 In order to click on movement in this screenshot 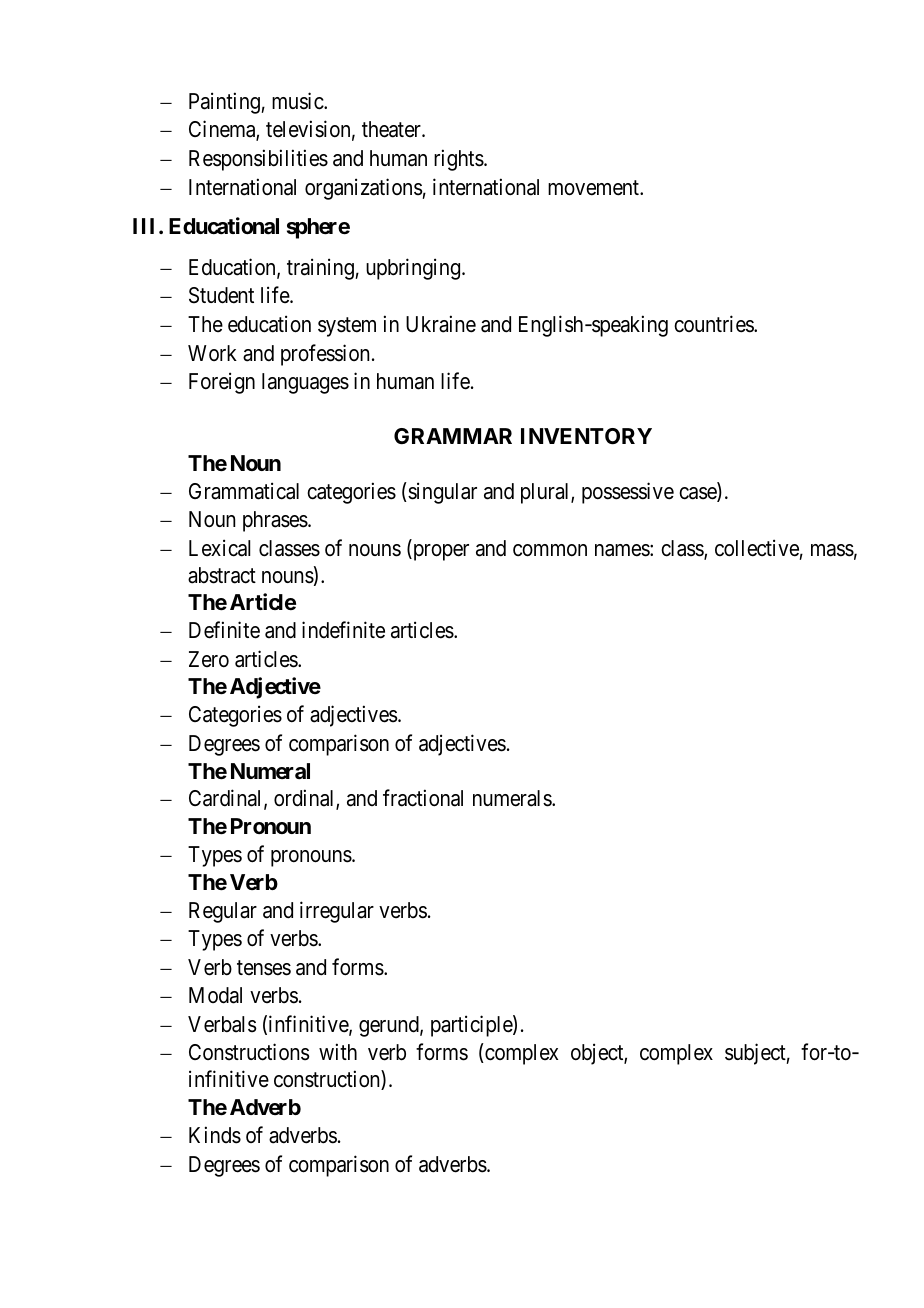, I will do `click(594, 188)`.
